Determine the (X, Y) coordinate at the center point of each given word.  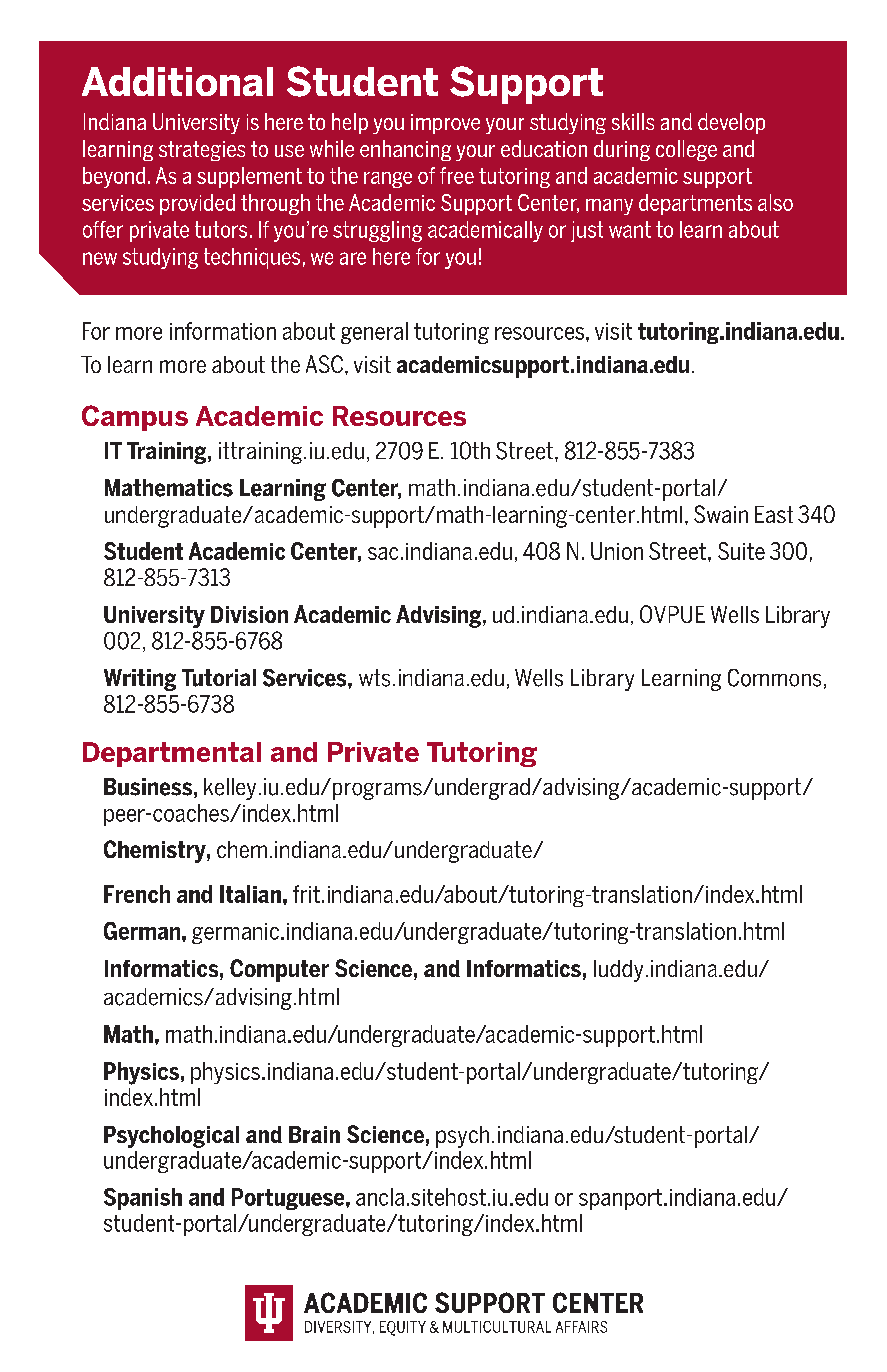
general (374, 333)
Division (249, 614)
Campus (135, 418)
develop (731, 123)
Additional (177, 81)
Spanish (143, 1199)
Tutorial (219, 678)
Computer (279, 970)
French (137, 894)
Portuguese (289, 1199)
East (774, 514)
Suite (741, 551)
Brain (314, 1134)
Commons (774, 678)
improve (445, 124)
